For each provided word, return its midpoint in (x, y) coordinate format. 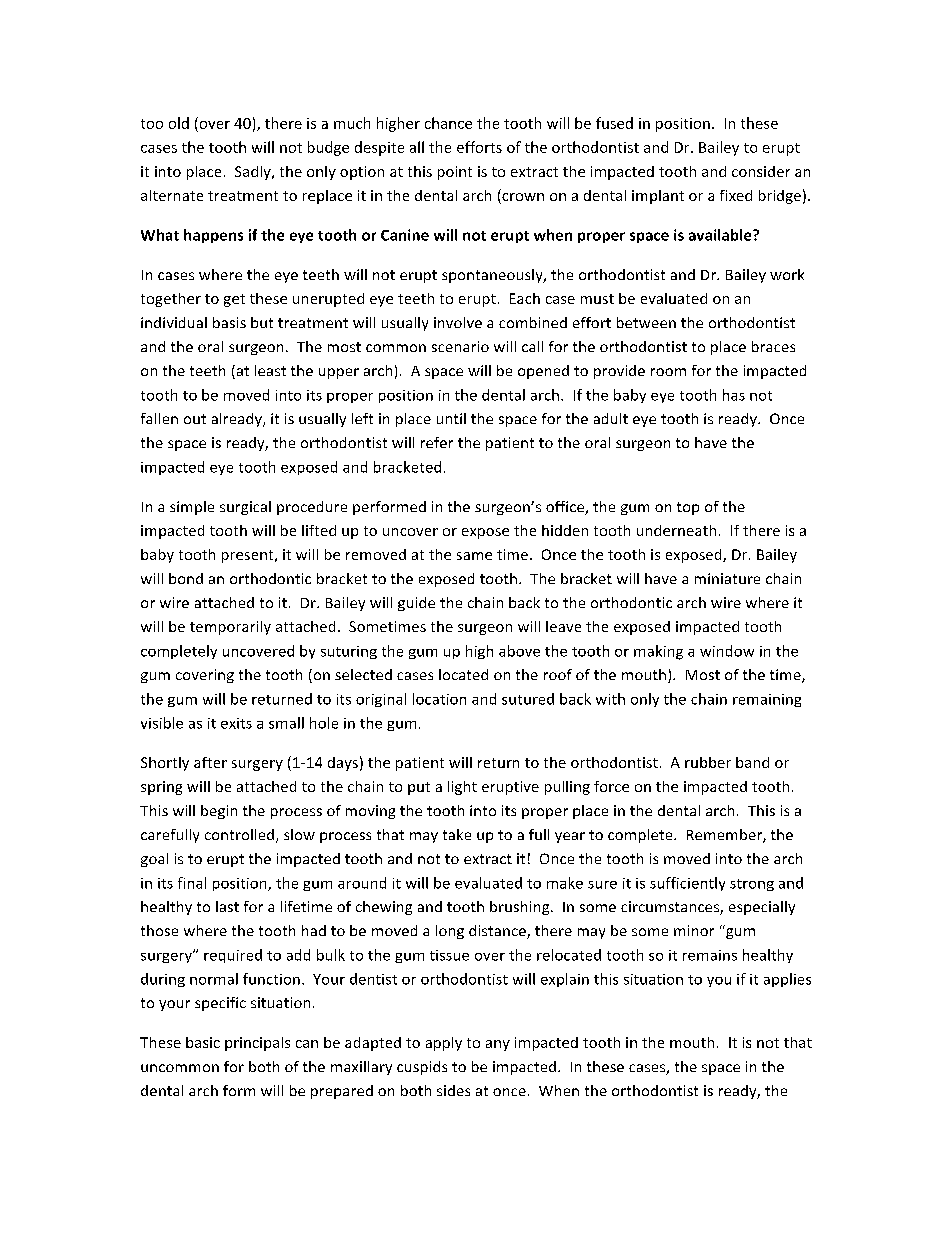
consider (761, 171)
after (210, 762)
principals (257, 1044)
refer (437, 442)
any (498, 1045)
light (462, 788)
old (179, 123)
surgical (245, 508)
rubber (708, 762)
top (688, 508)
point (455, 173)
